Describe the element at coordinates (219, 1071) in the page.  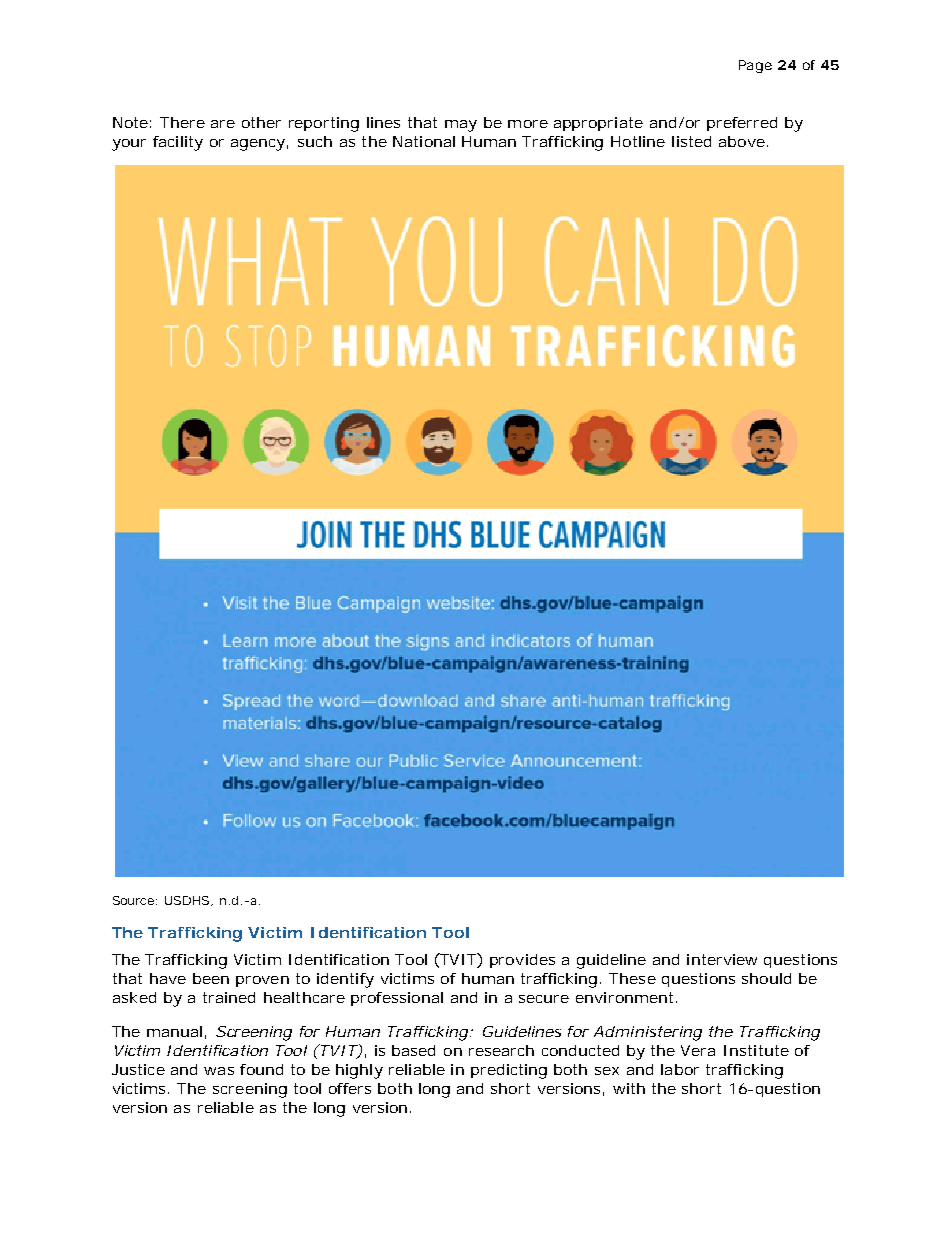
I see `was` at that location.
